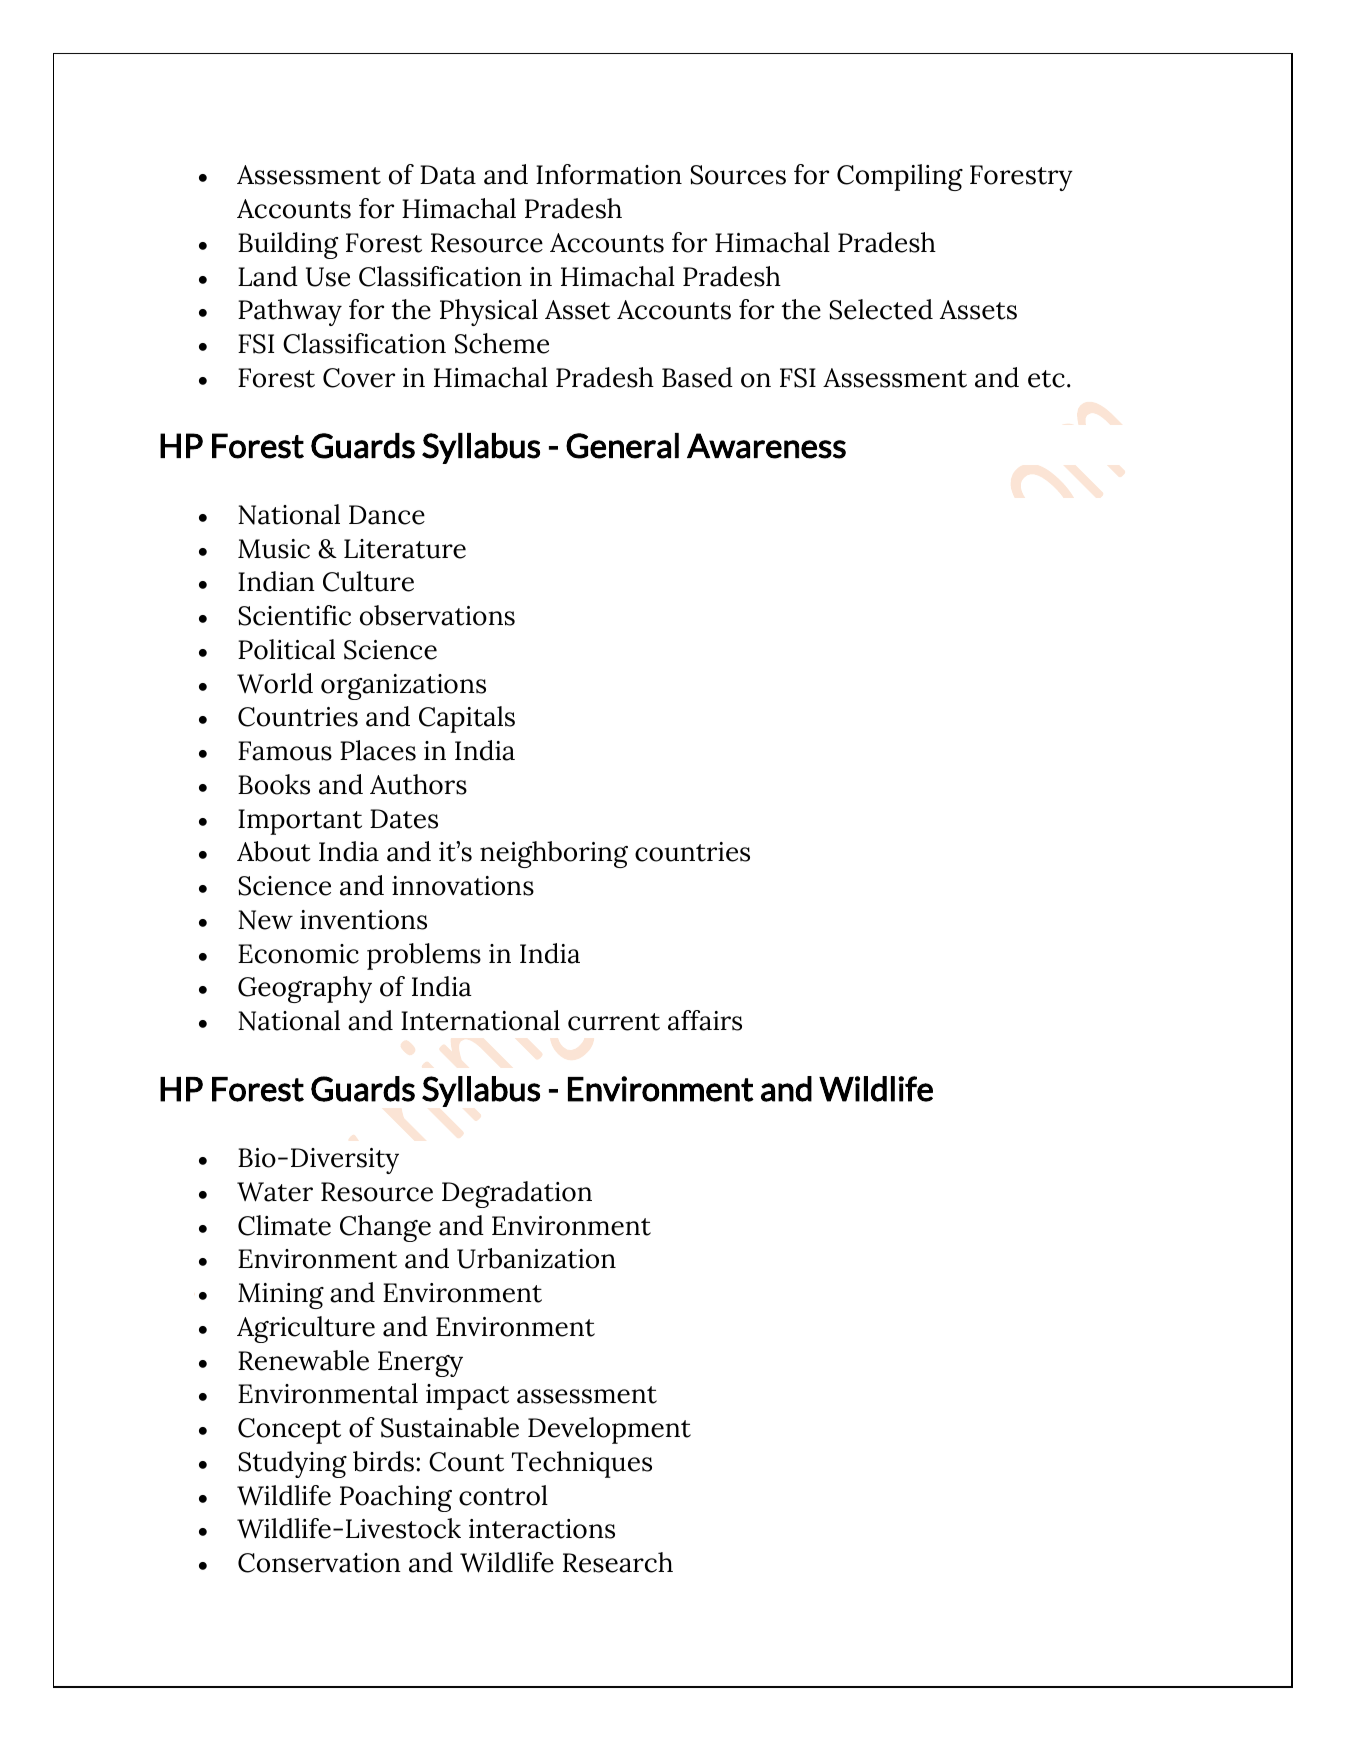  I want to click on Use, so click(328, 277).
